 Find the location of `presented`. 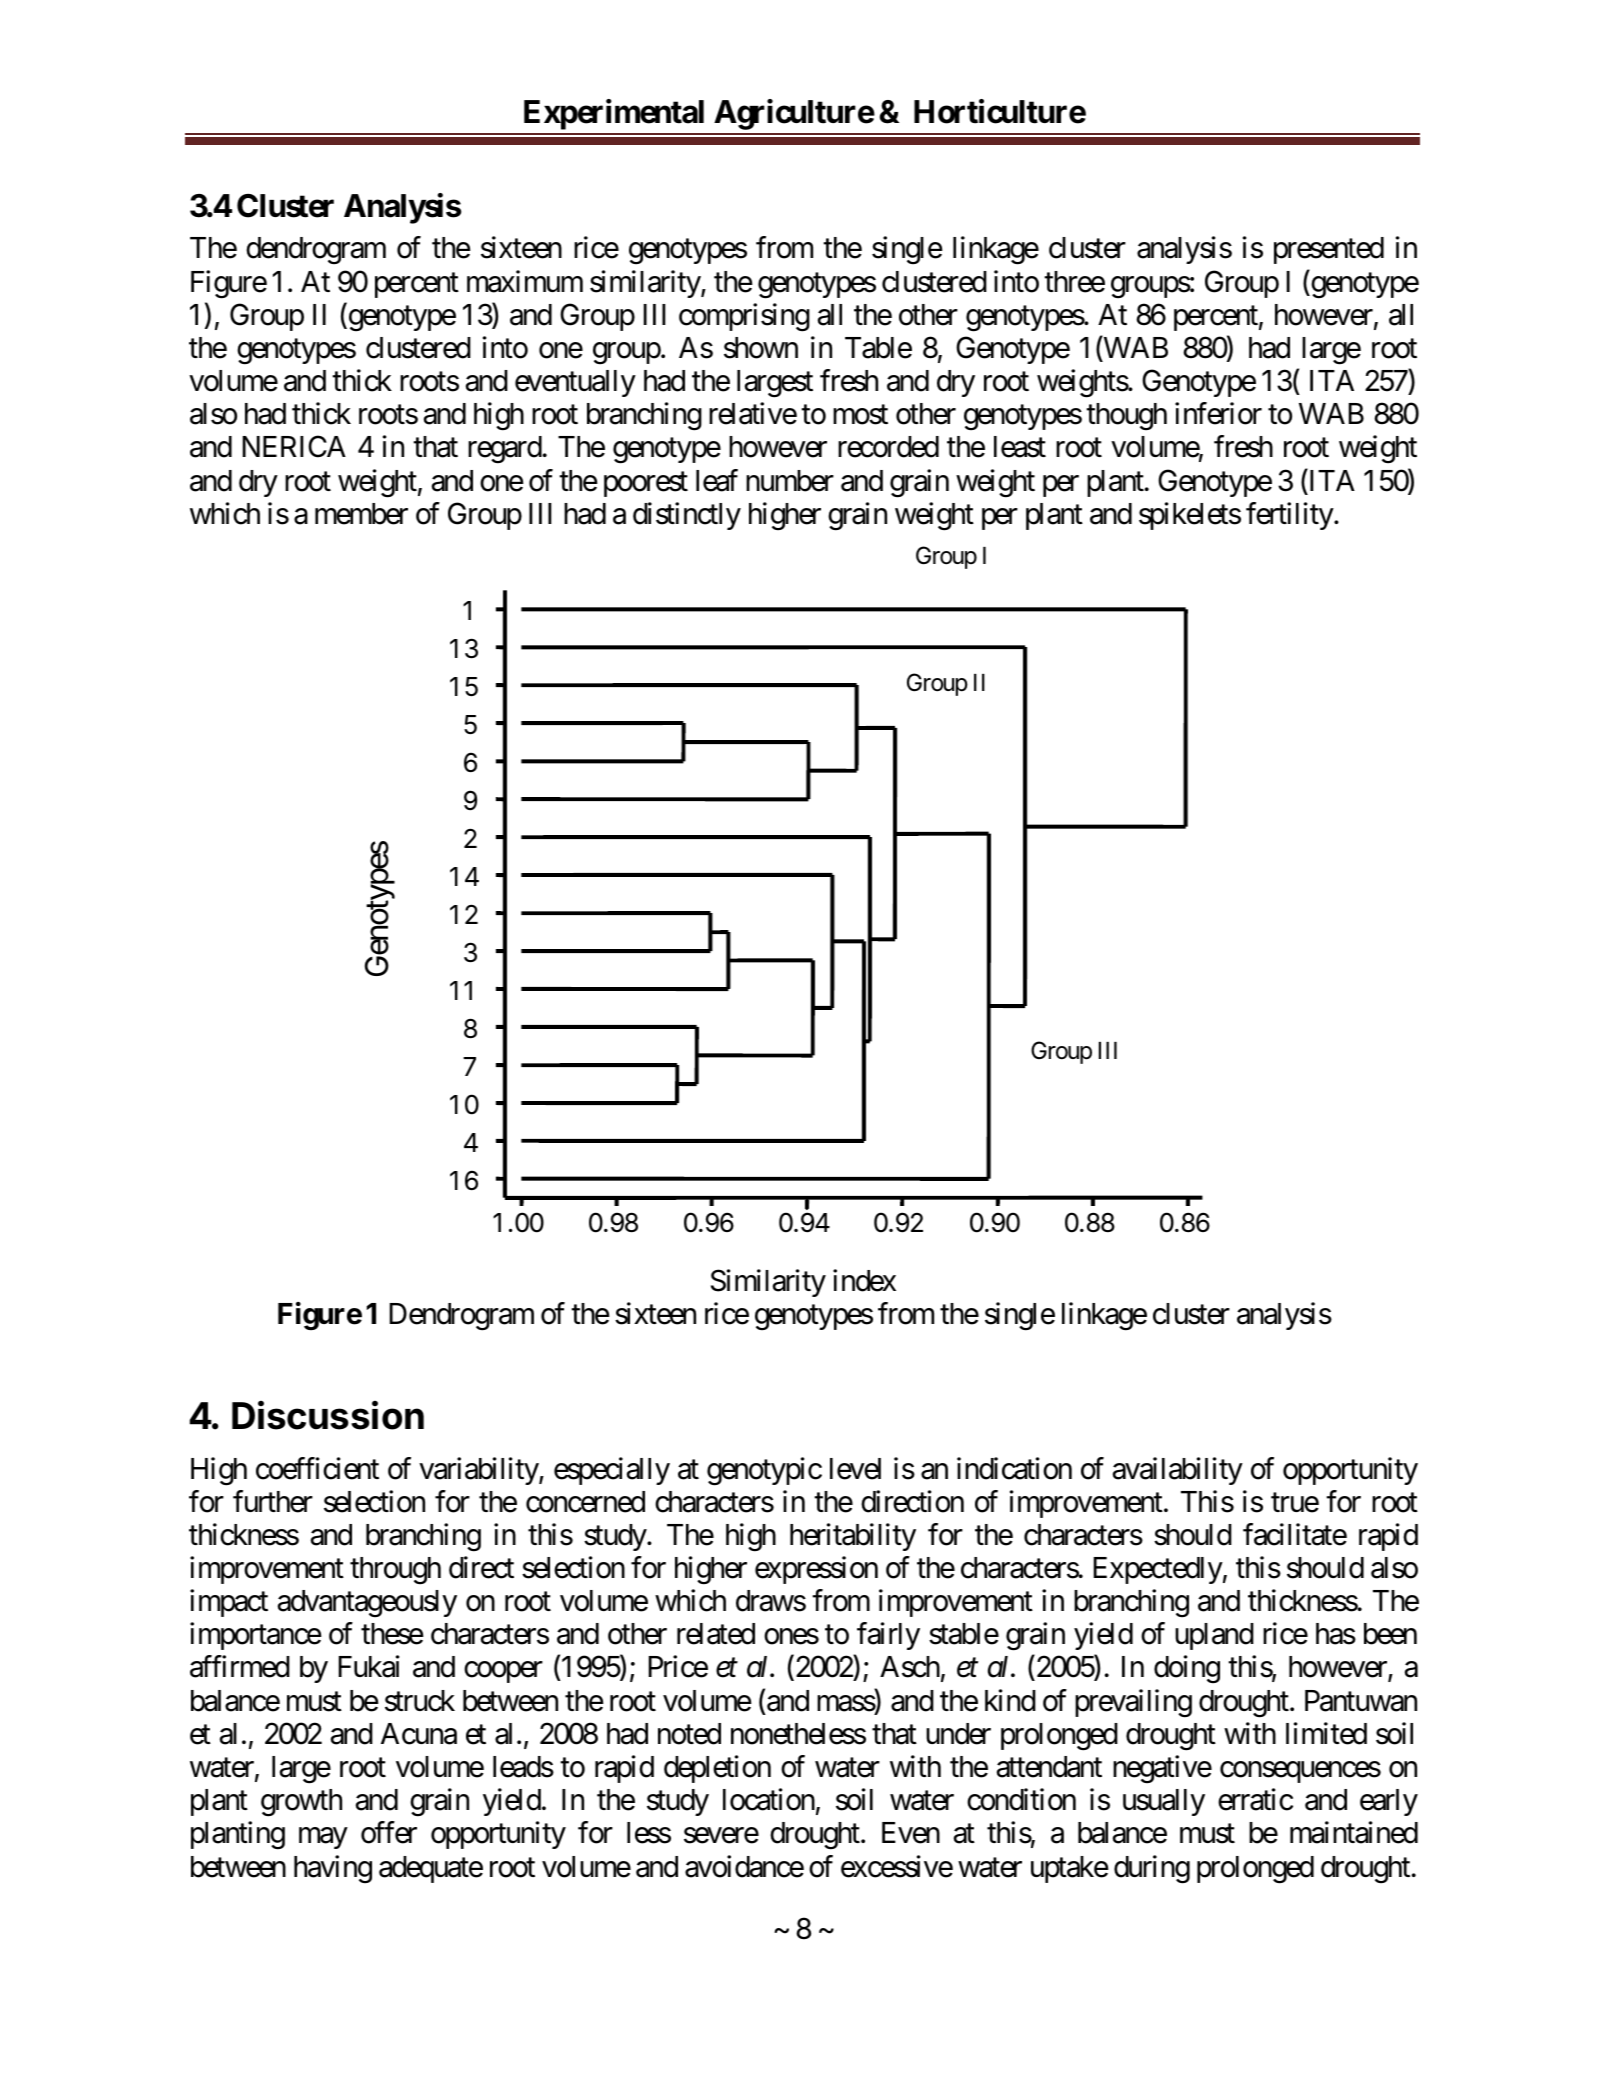

presented is located at coordinates (1329, 250).
